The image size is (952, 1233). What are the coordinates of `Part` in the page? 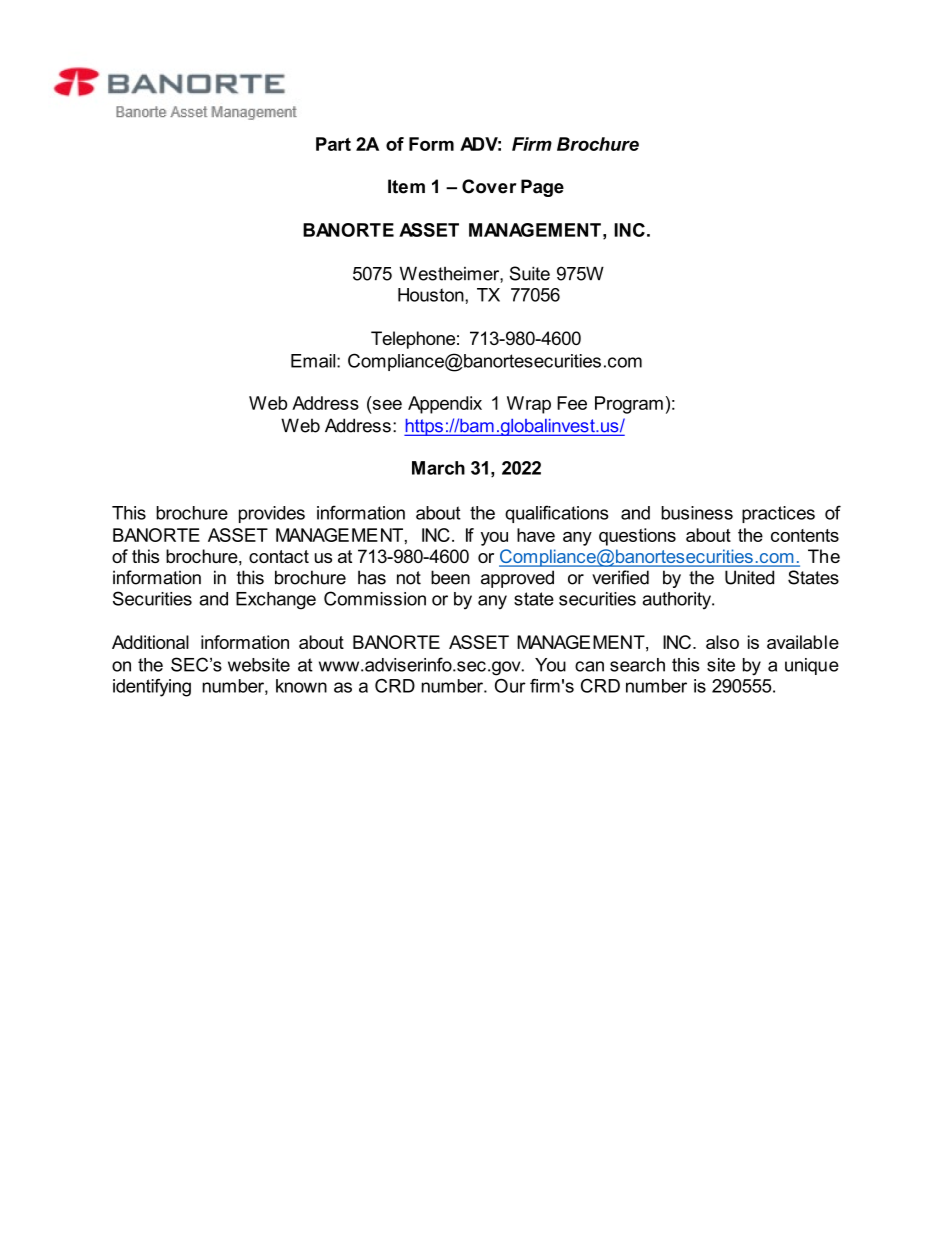 It's located at (333, 144).
